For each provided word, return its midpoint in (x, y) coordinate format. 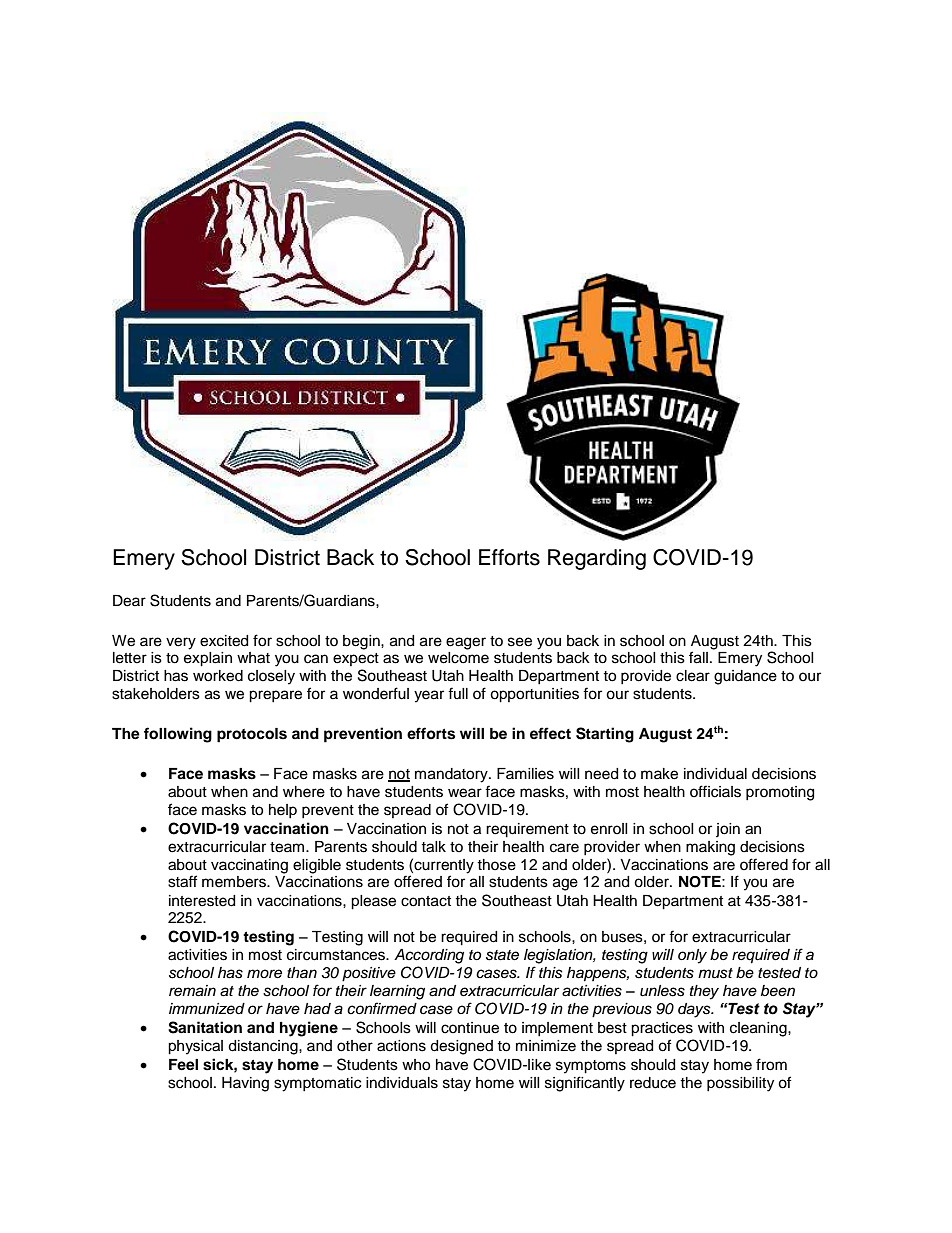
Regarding (597, 559)
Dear (129, 601)
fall (698, 657)
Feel (183, 1065)
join (728, 830)
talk (433, 847)
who (416, 1065)
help (283, 811)
